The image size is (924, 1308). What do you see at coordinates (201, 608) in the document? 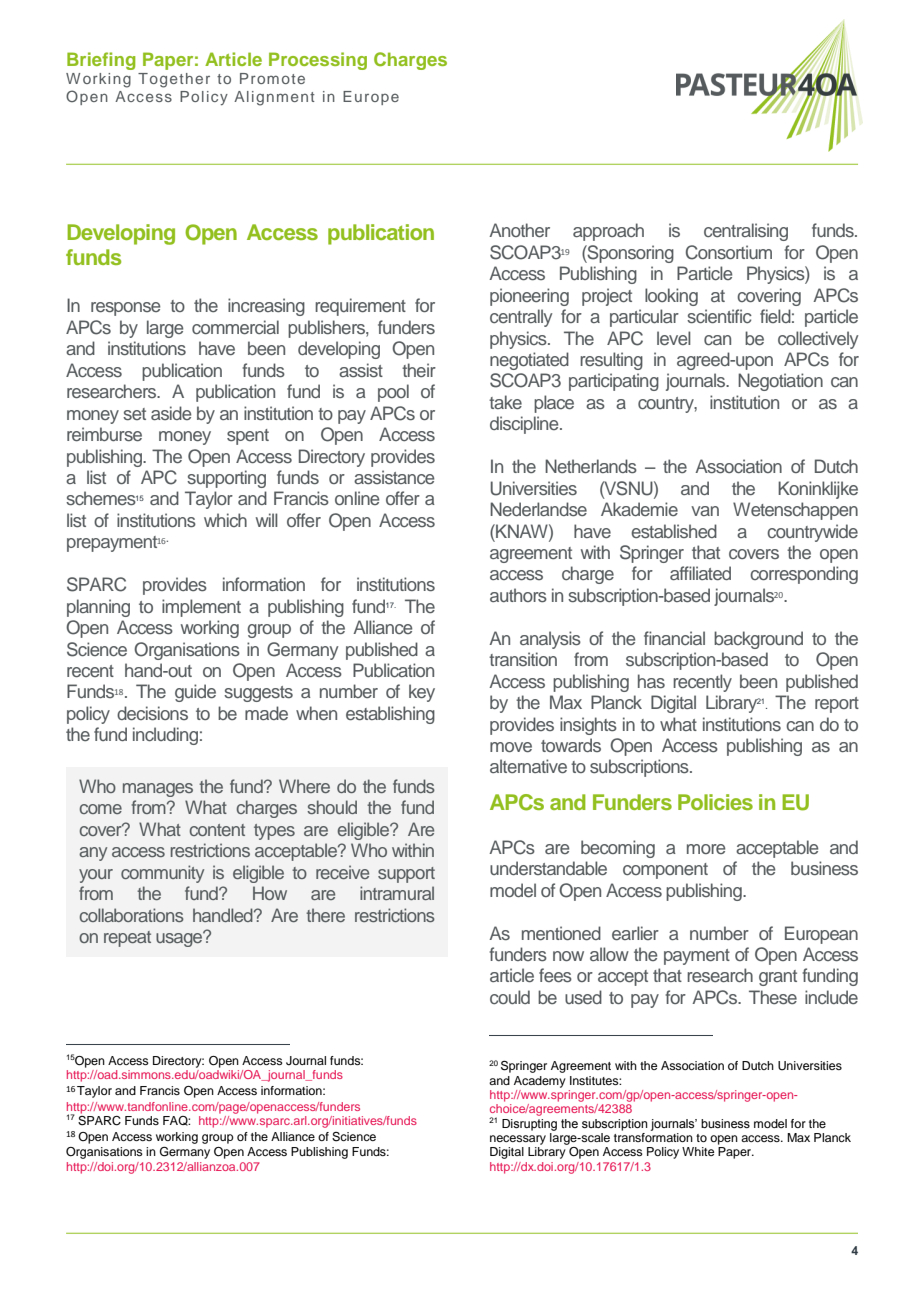
I see `implement` at bounding box center [201, 608].
